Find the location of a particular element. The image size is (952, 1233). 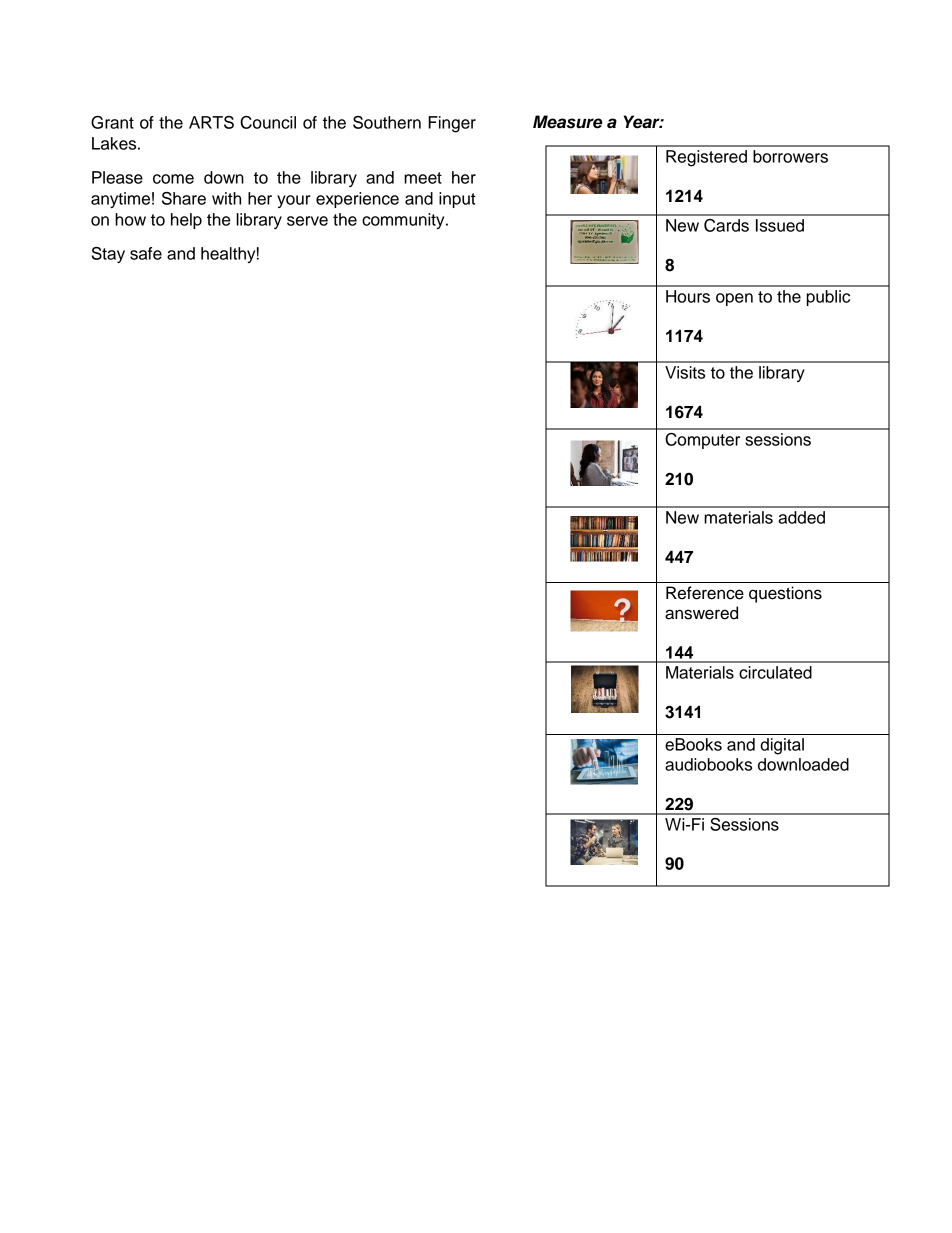

circulated is located at coordinates (775, 672).
